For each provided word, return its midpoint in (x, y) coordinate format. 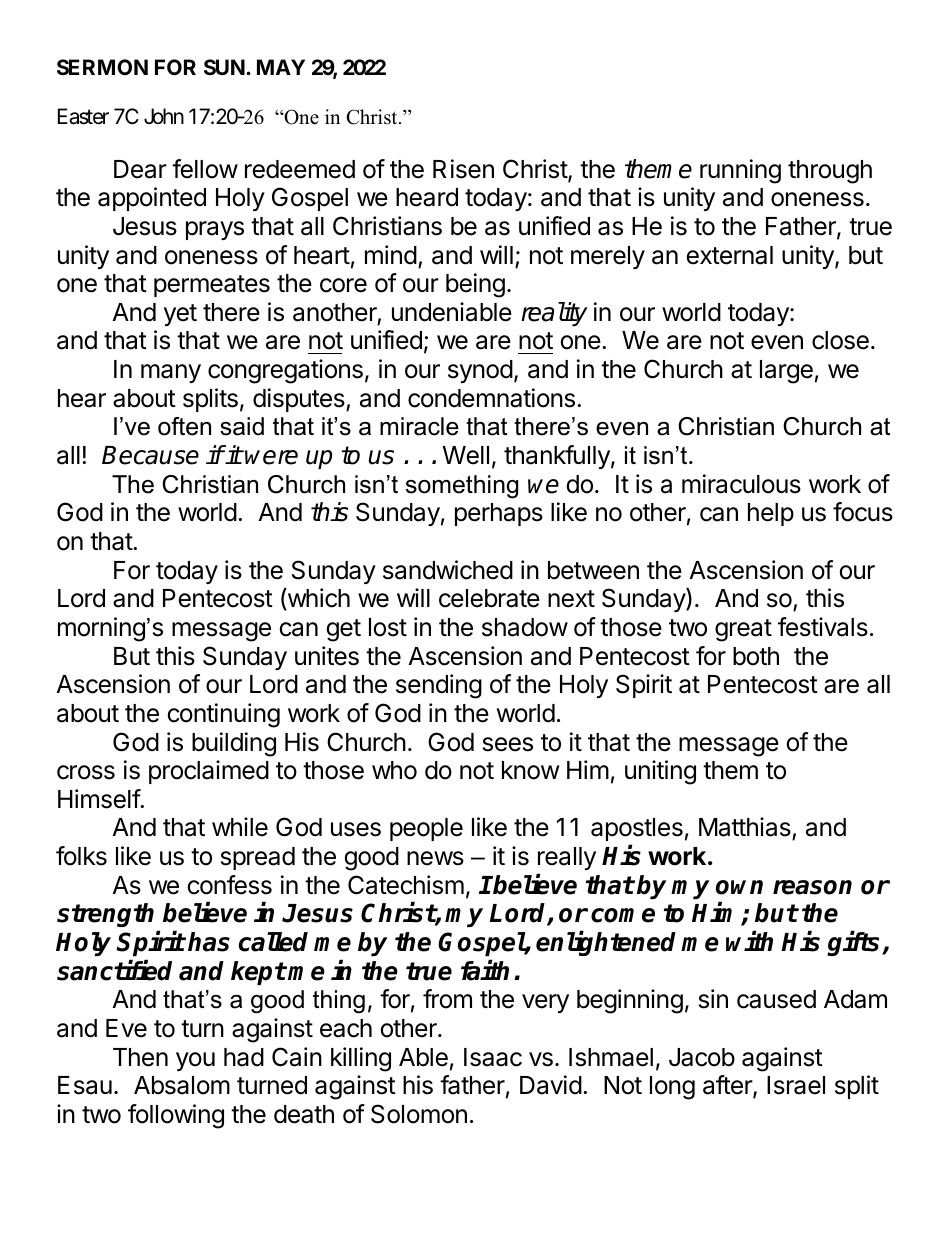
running (740, 171)
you (195, 1061)
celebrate (489, 598)
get (343, 630)
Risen (463, 169)
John (164, 116)
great (743, 630)
